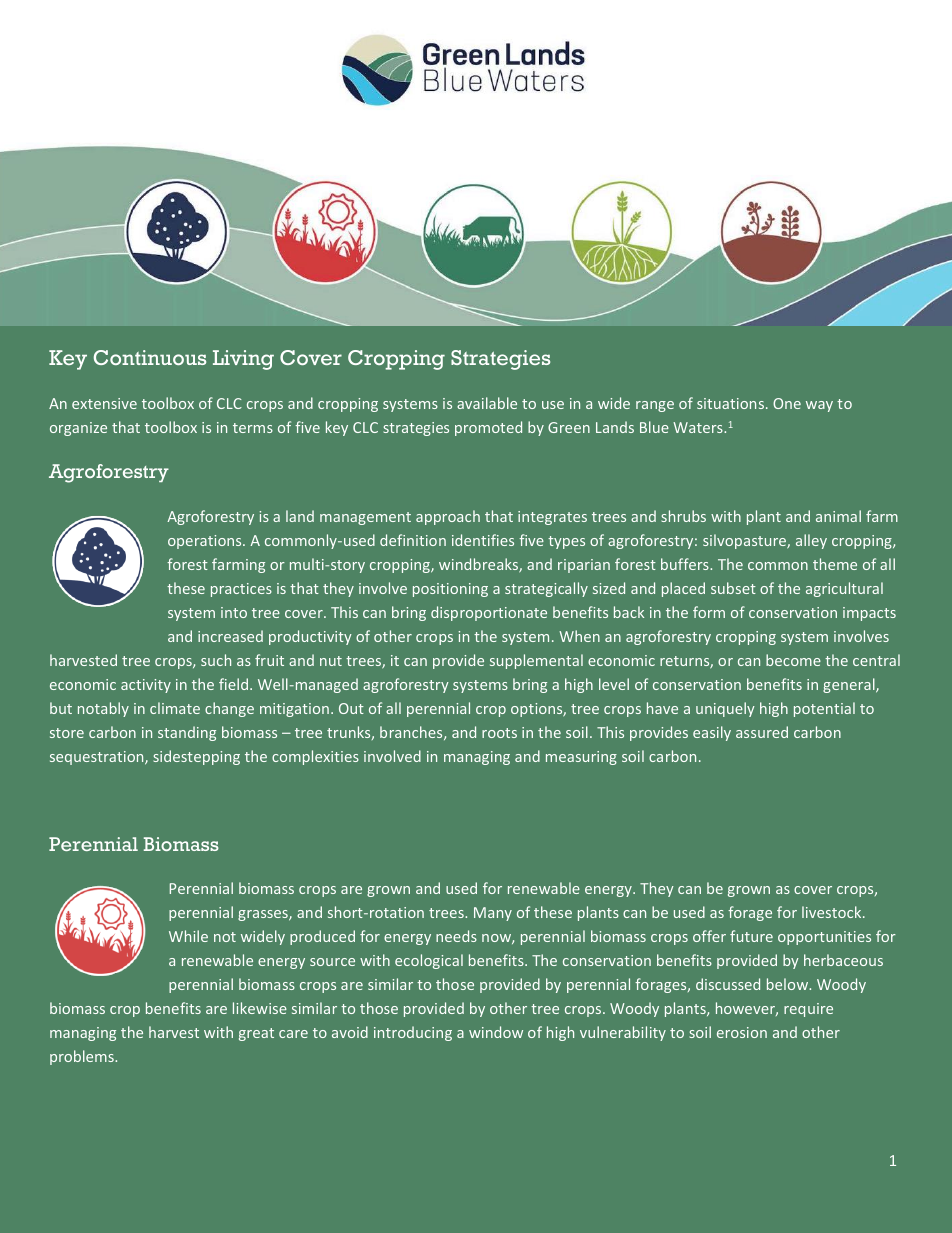 This screenshot has height=1233, width=952. What do you see at coordinates (787, 403) in the screenshot?
I see `One` at bounding box center [787, 403].
